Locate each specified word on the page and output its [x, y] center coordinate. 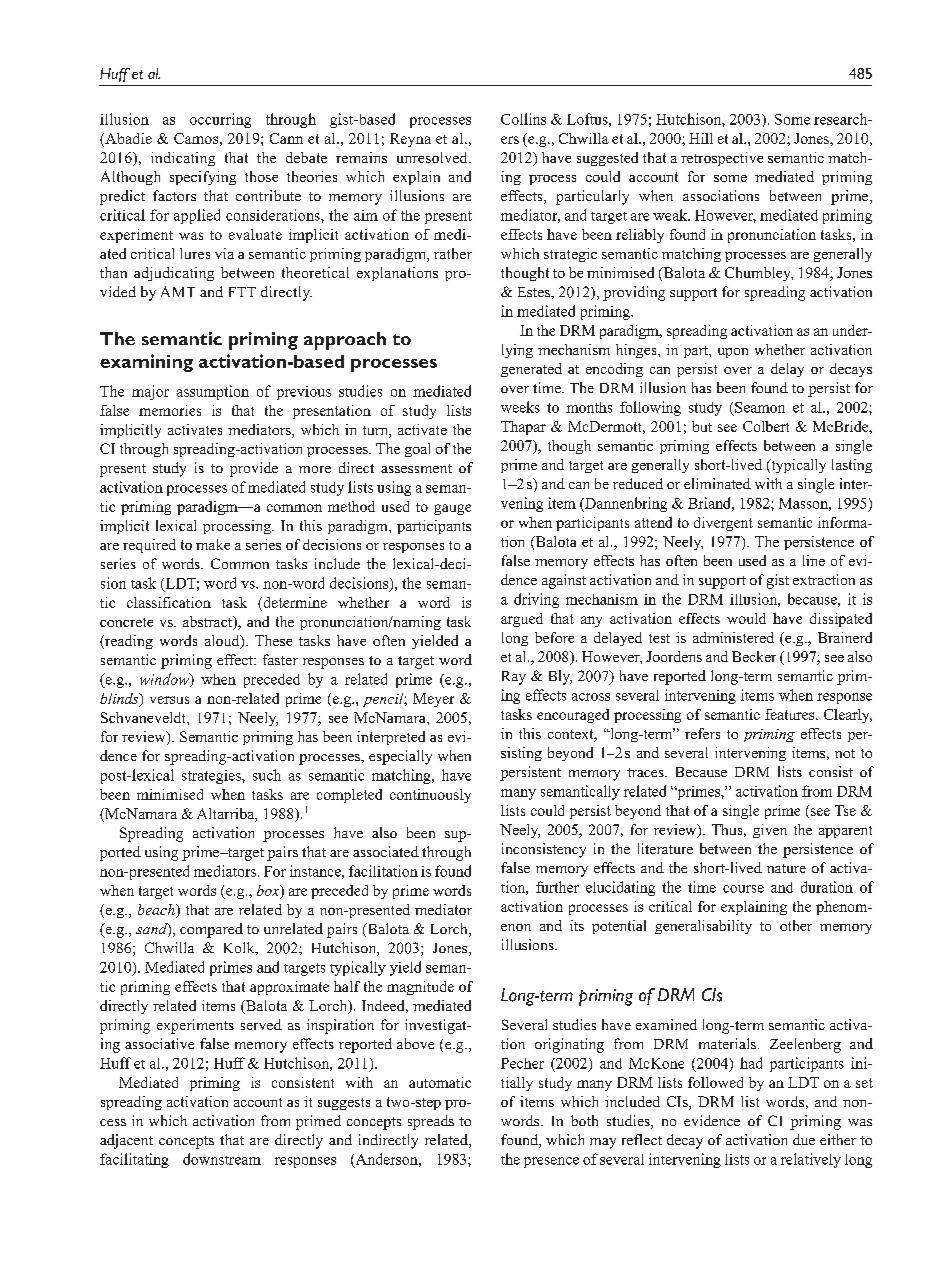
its [577, 925]
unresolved [433, 157]
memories [170, 410]
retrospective [722, 159]
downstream [222, 1159]
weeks [520, 407]
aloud [223, 642]
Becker [754, 656]
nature [786, 868]
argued [522, 620]
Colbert [766, 426]
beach [157, 911]
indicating [183, 159]
